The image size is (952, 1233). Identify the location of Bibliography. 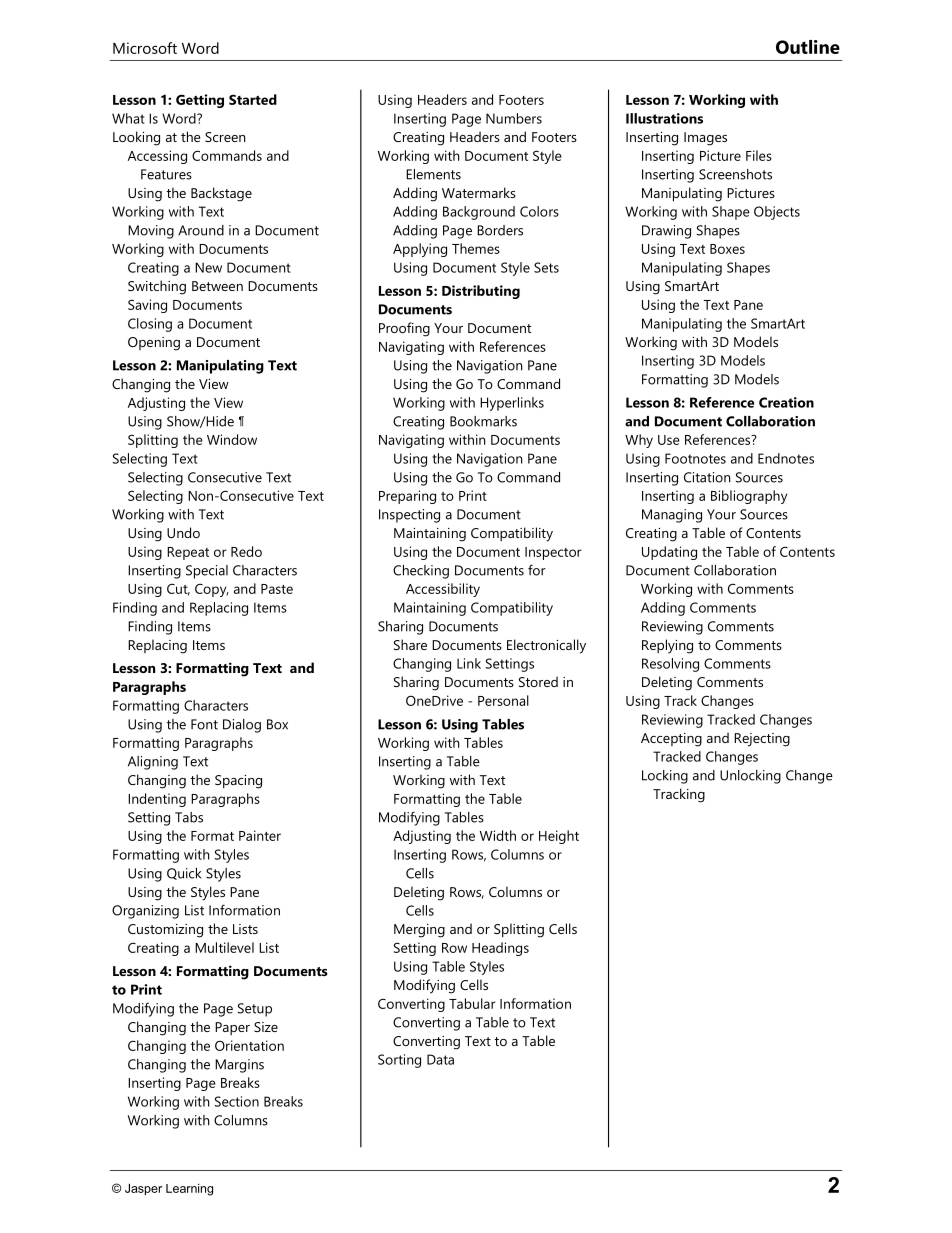
(749, 497).
